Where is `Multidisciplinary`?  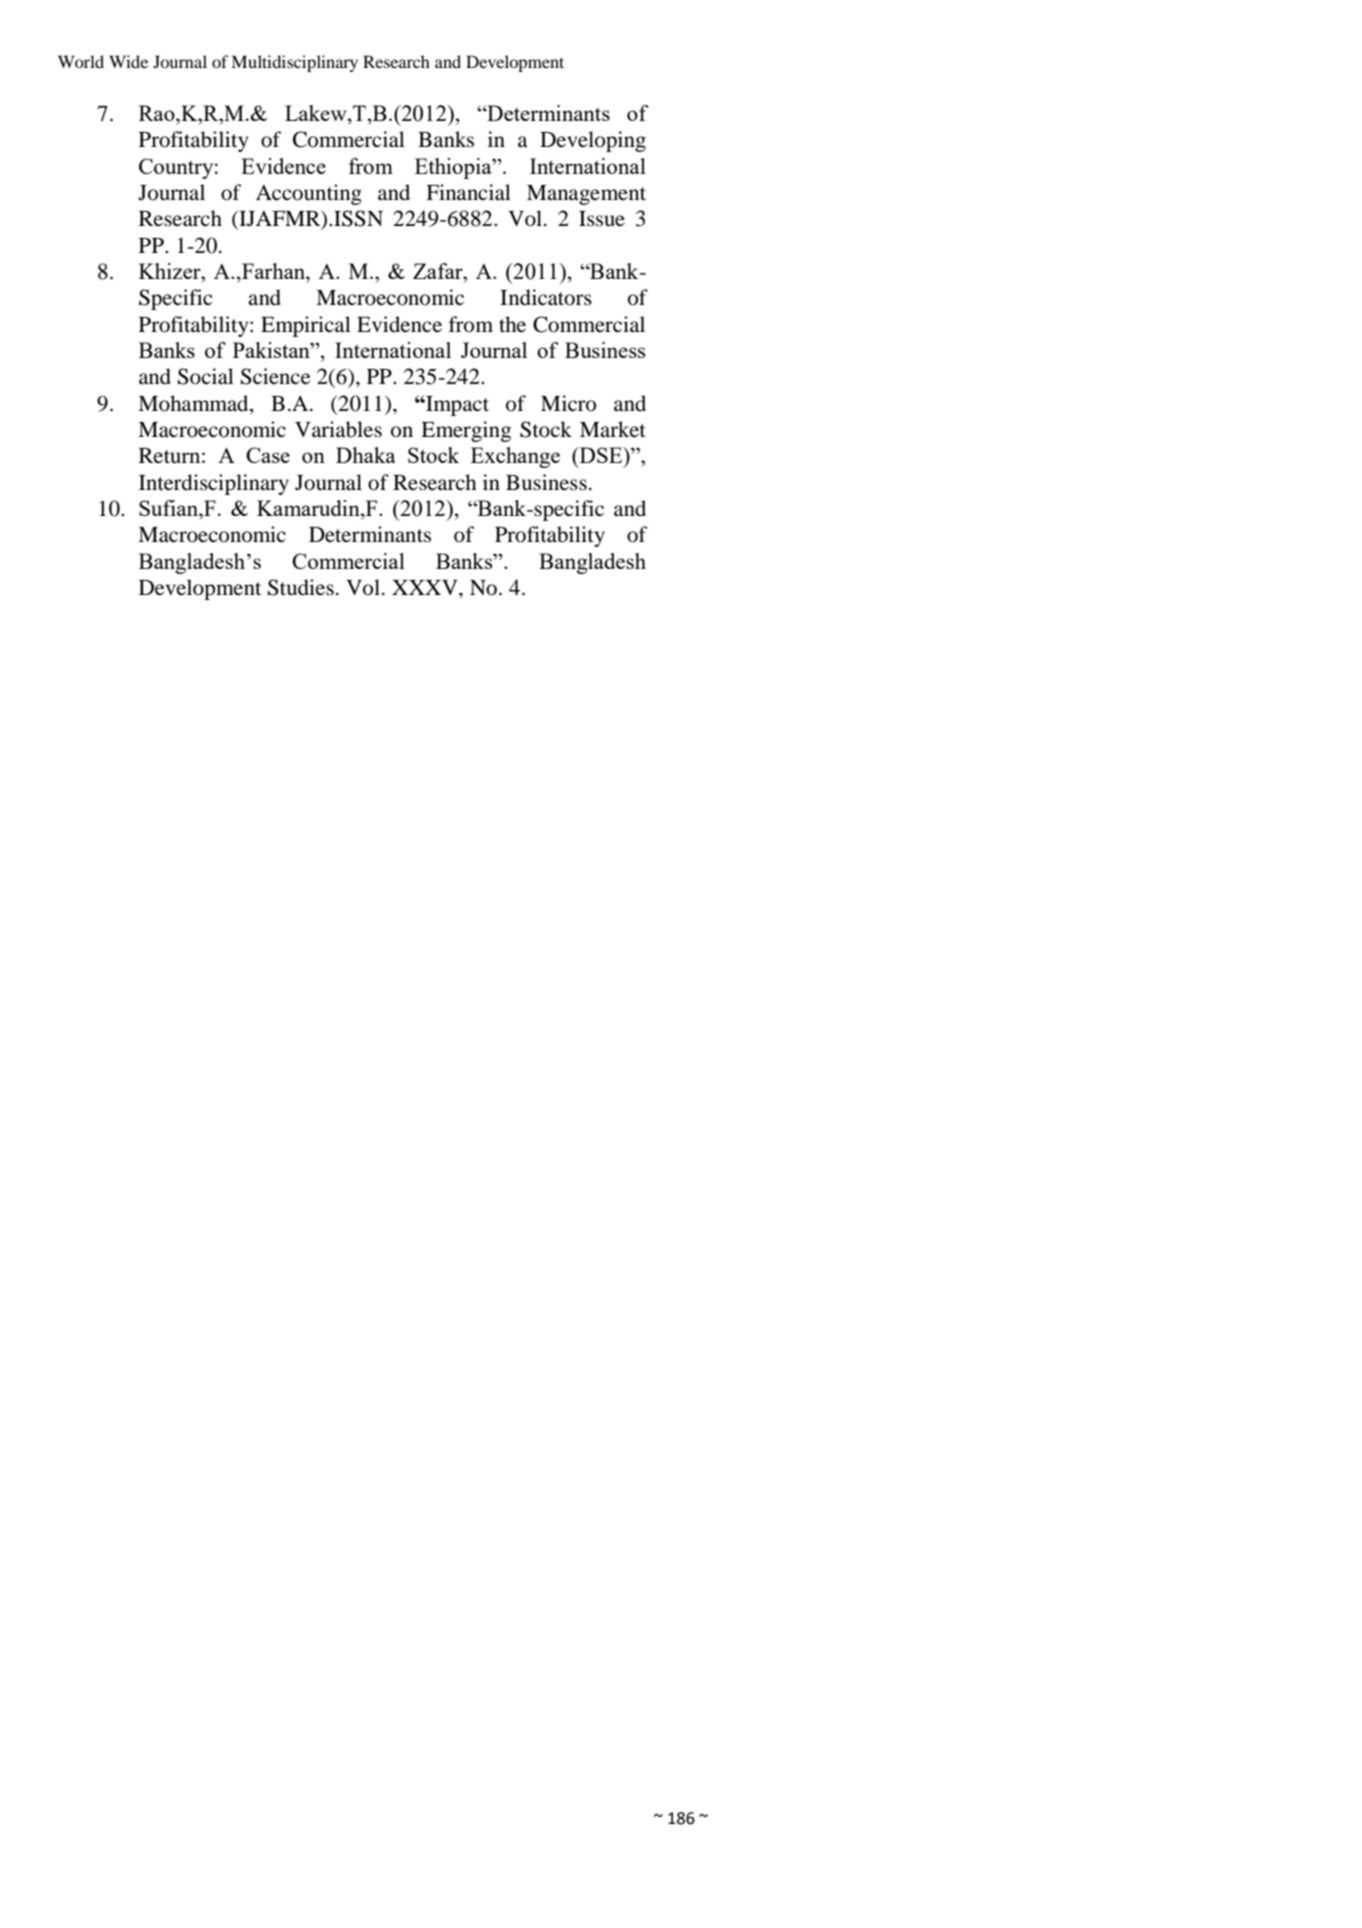 Multidisciplinary is located at coordinates (294, 63).
